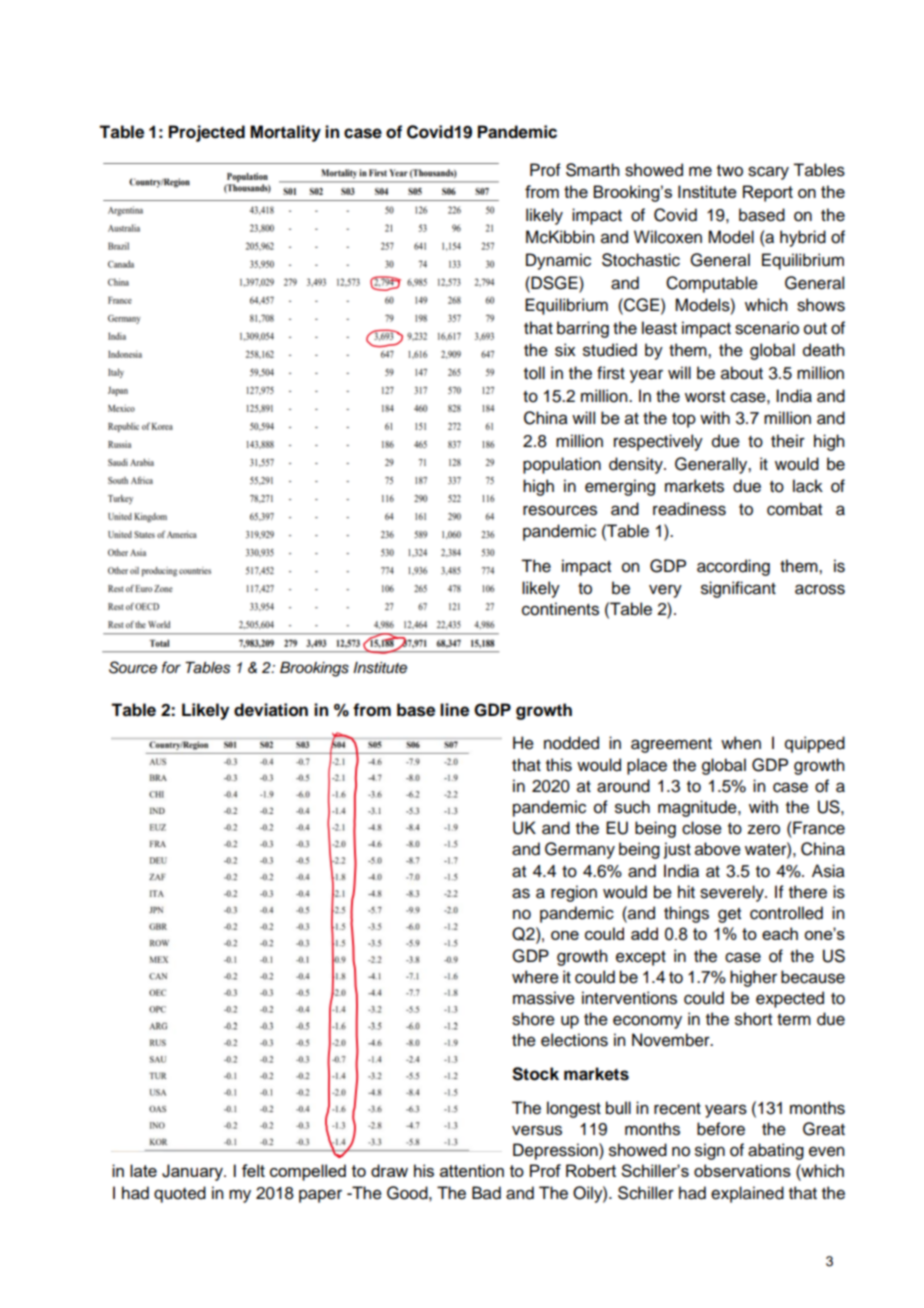  I want to click on when, so click(741, 743).
